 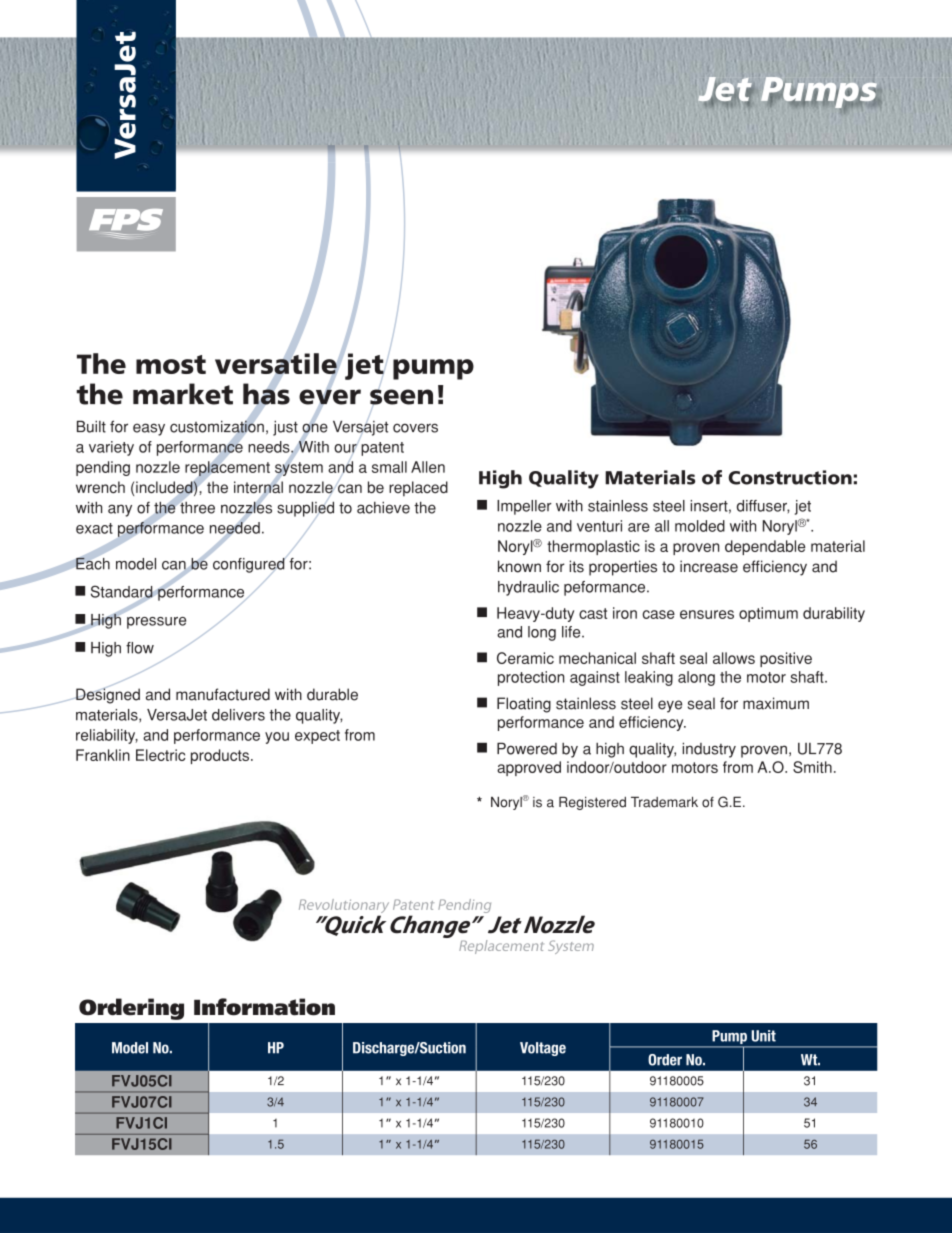 What do you see at coordinates (592, 803) in the screenshot?
I see `Registered` at bounding box center [592, 803].
